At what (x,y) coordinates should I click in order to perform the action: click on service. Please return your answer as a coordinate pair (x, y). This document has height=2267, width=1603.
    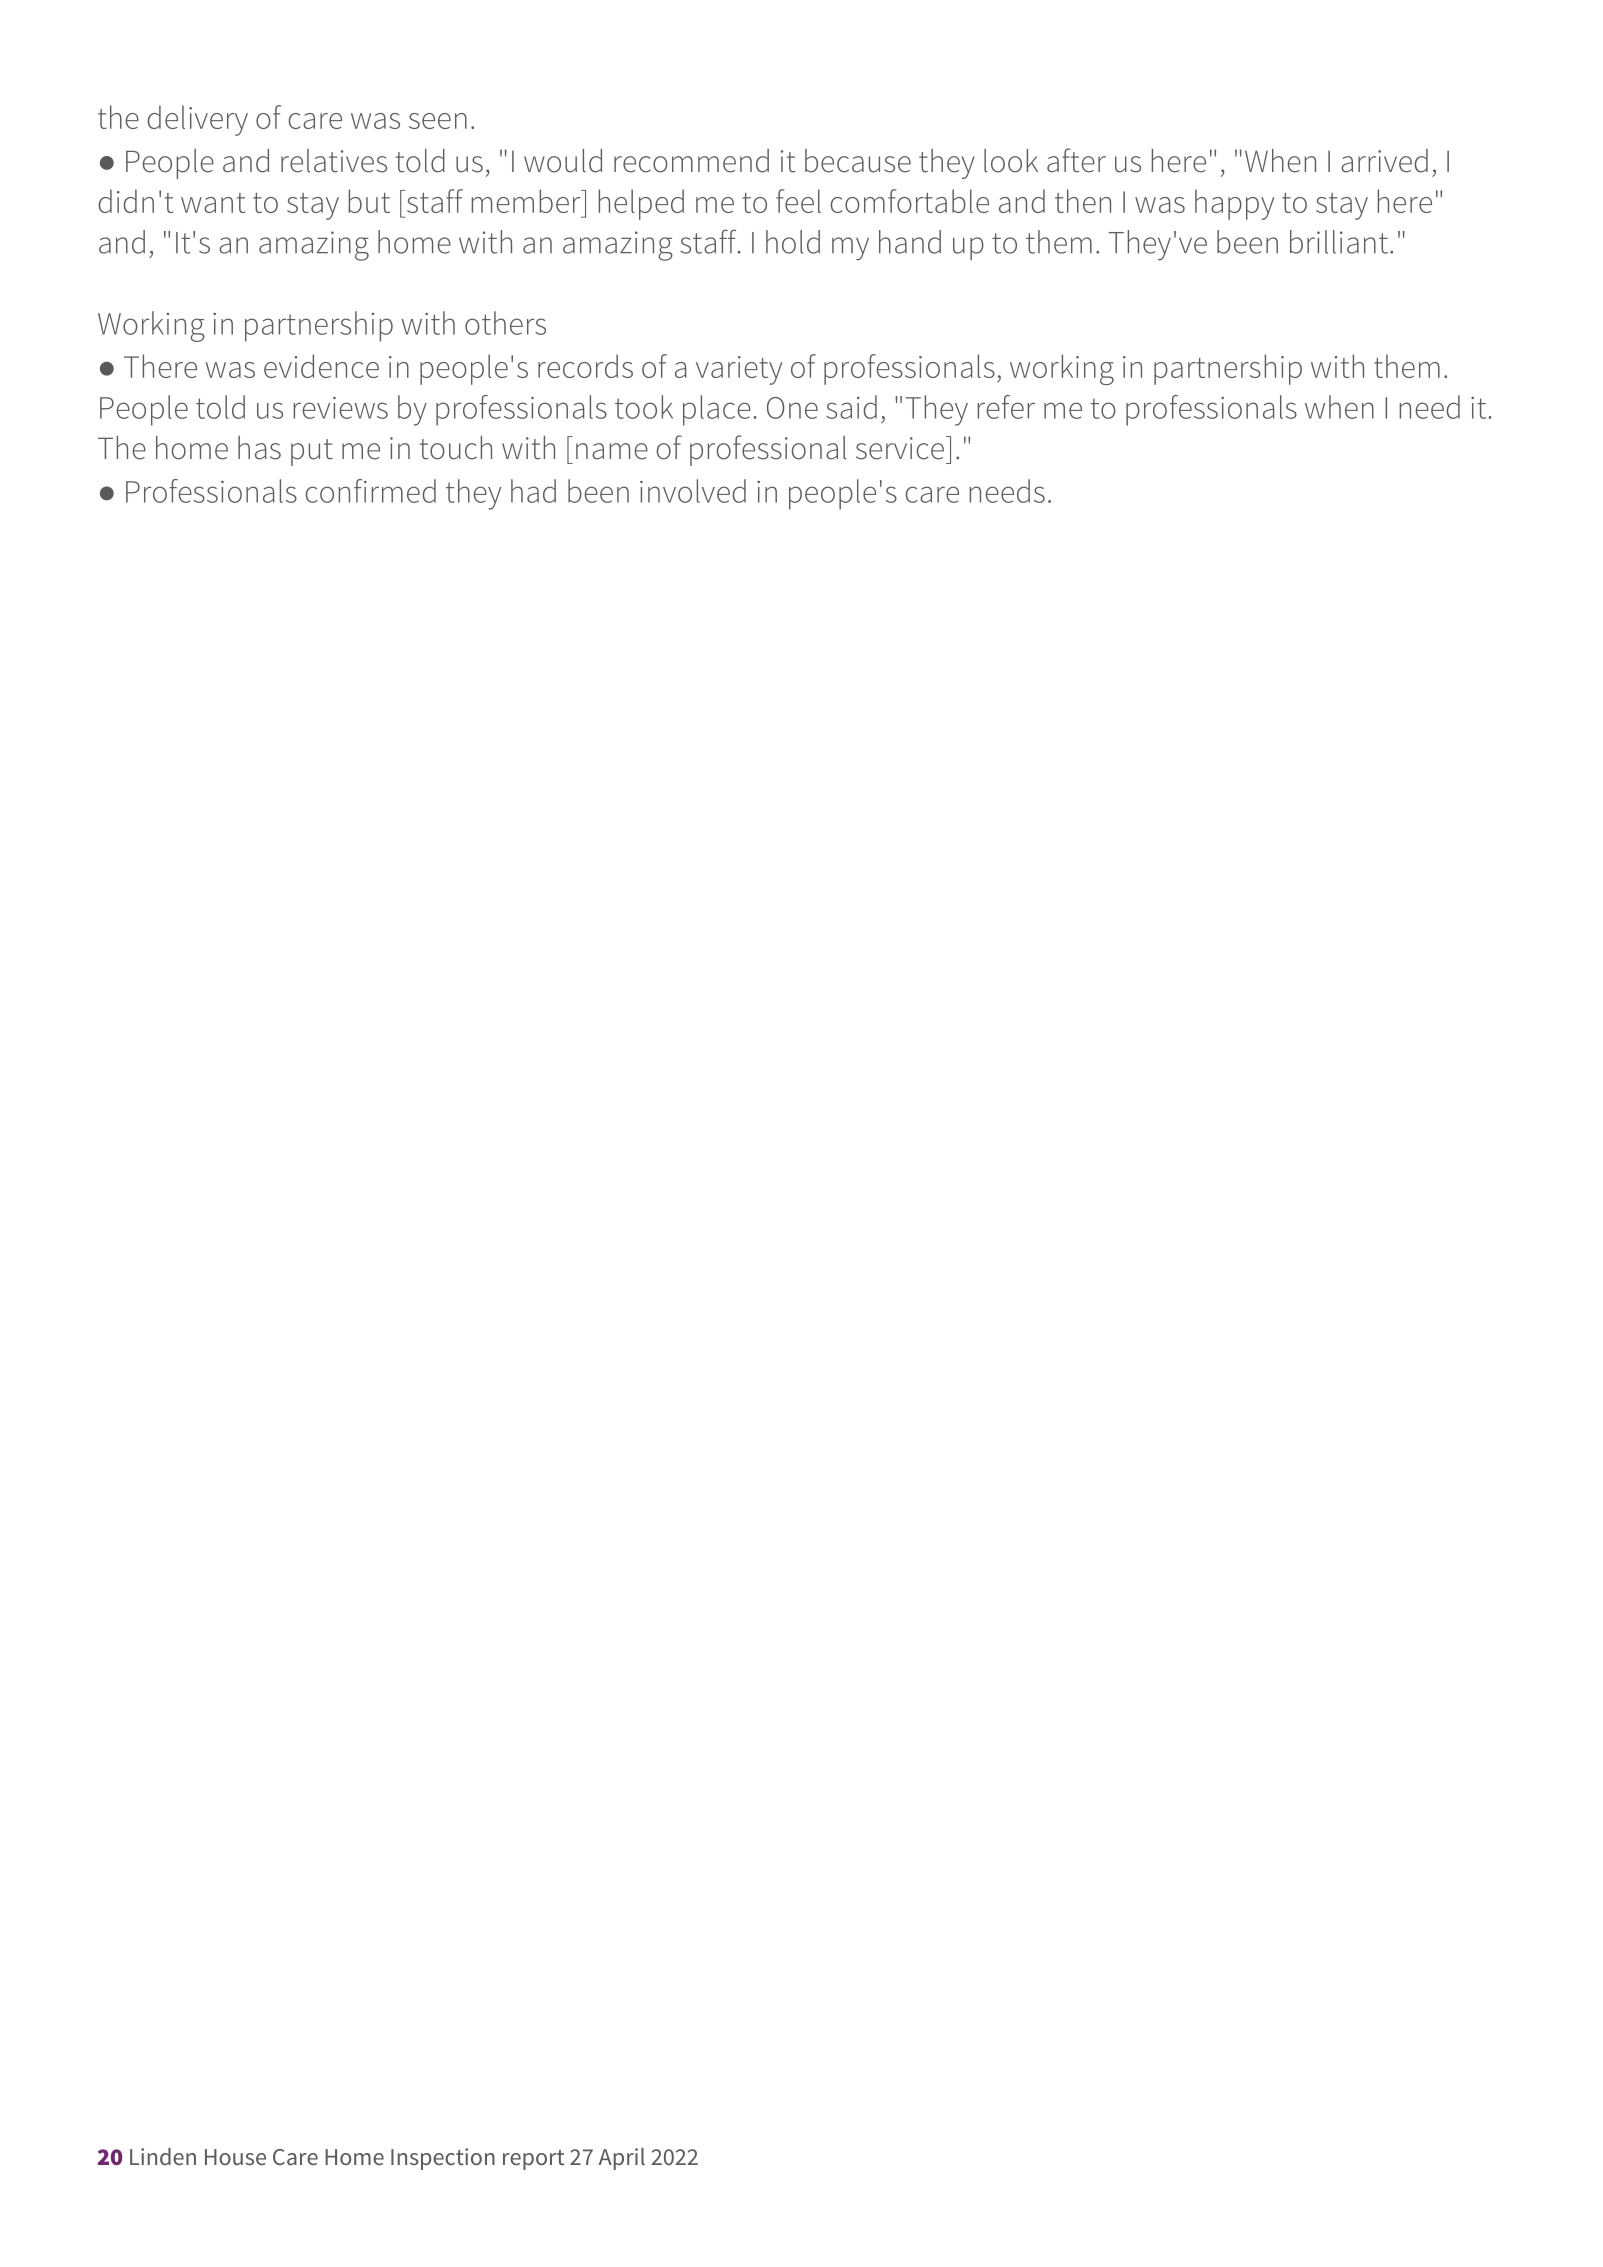
    Looking at the image, I should click on (900, 448).
